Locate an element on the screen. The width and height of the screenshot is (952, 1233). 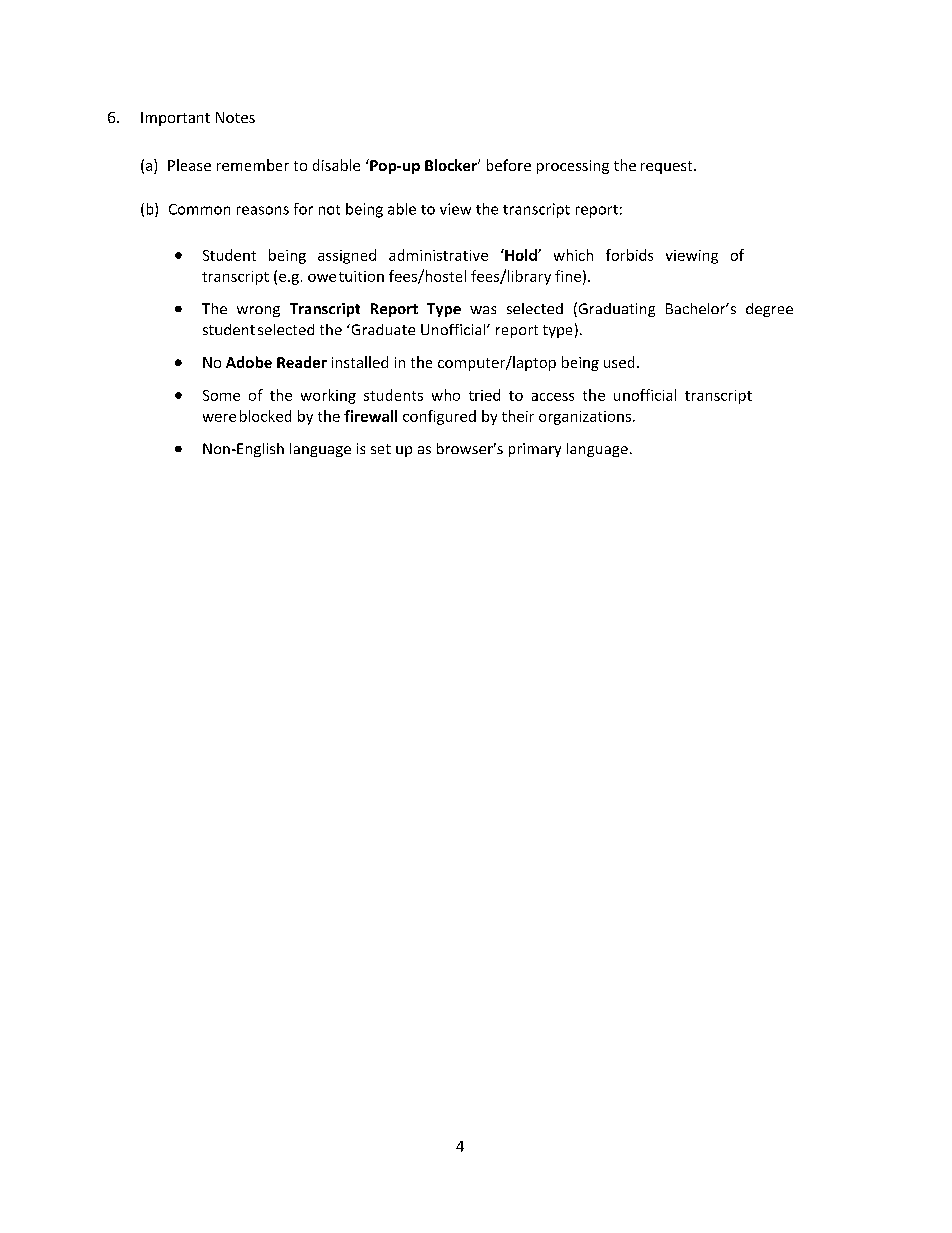
owe is located at coordinates (322, 278).
